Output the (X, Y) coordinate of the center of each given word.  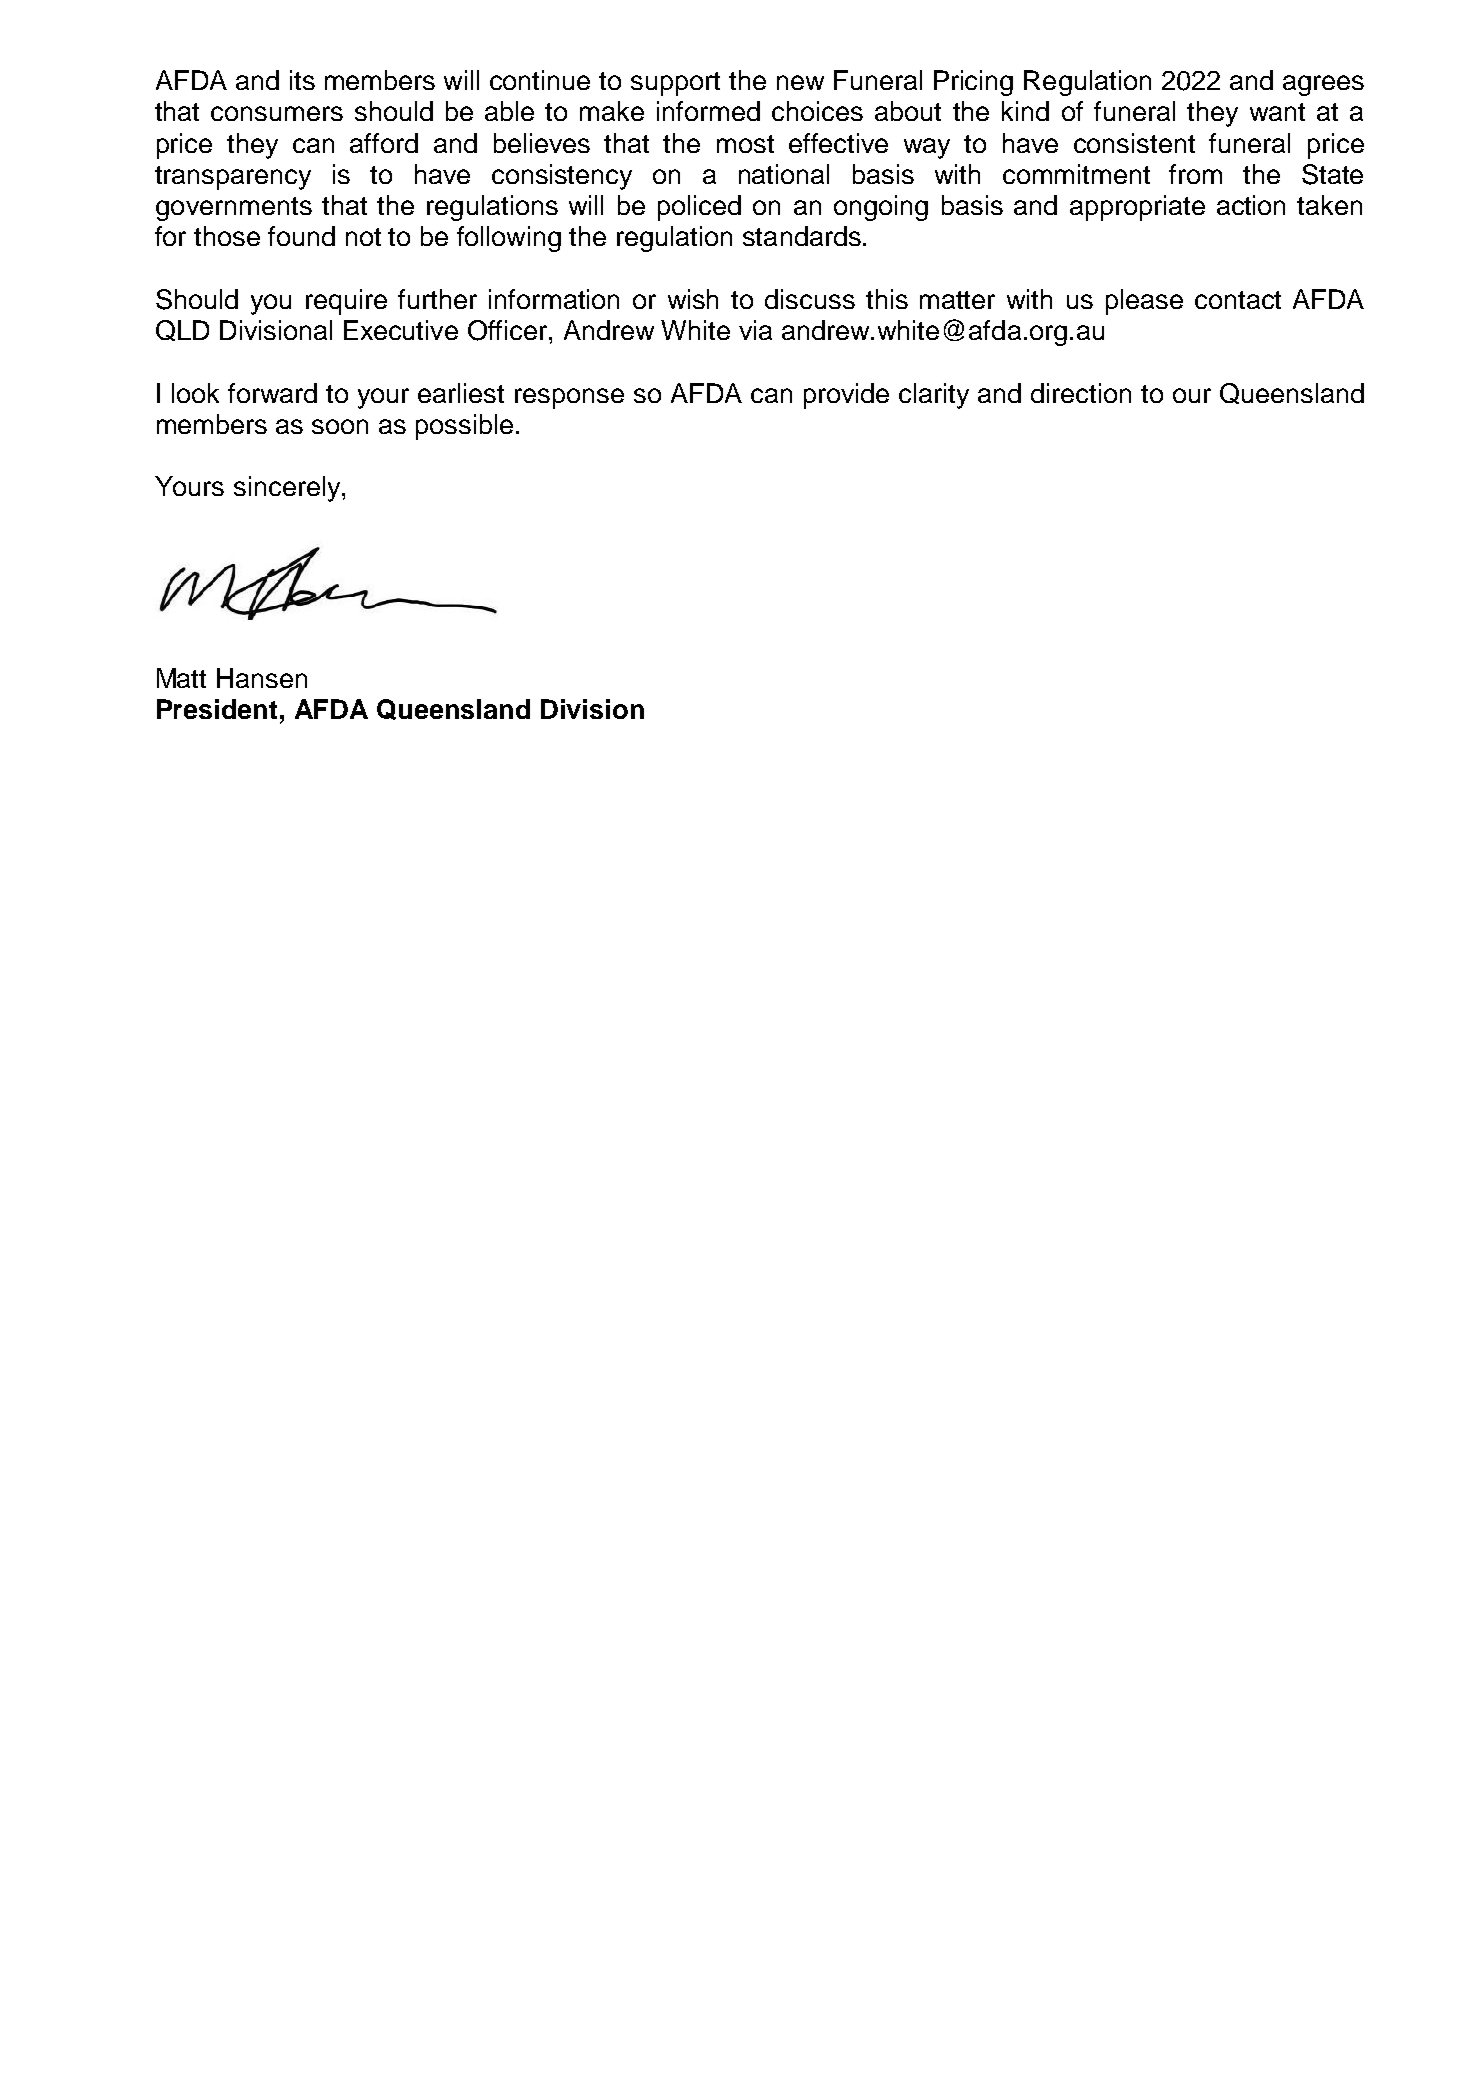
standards (802, 236)
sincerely (288, 489)
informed (708, 111)
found (301, 236)
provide (846, 396)
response (569, 398)
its (302, 80)
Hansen (262, 678)
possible (464, 427)
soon (340, 426)
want (1277, 112)
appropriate (1137, 208)
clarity (934, 396)
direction (1081, 393)
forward (272, 393)
